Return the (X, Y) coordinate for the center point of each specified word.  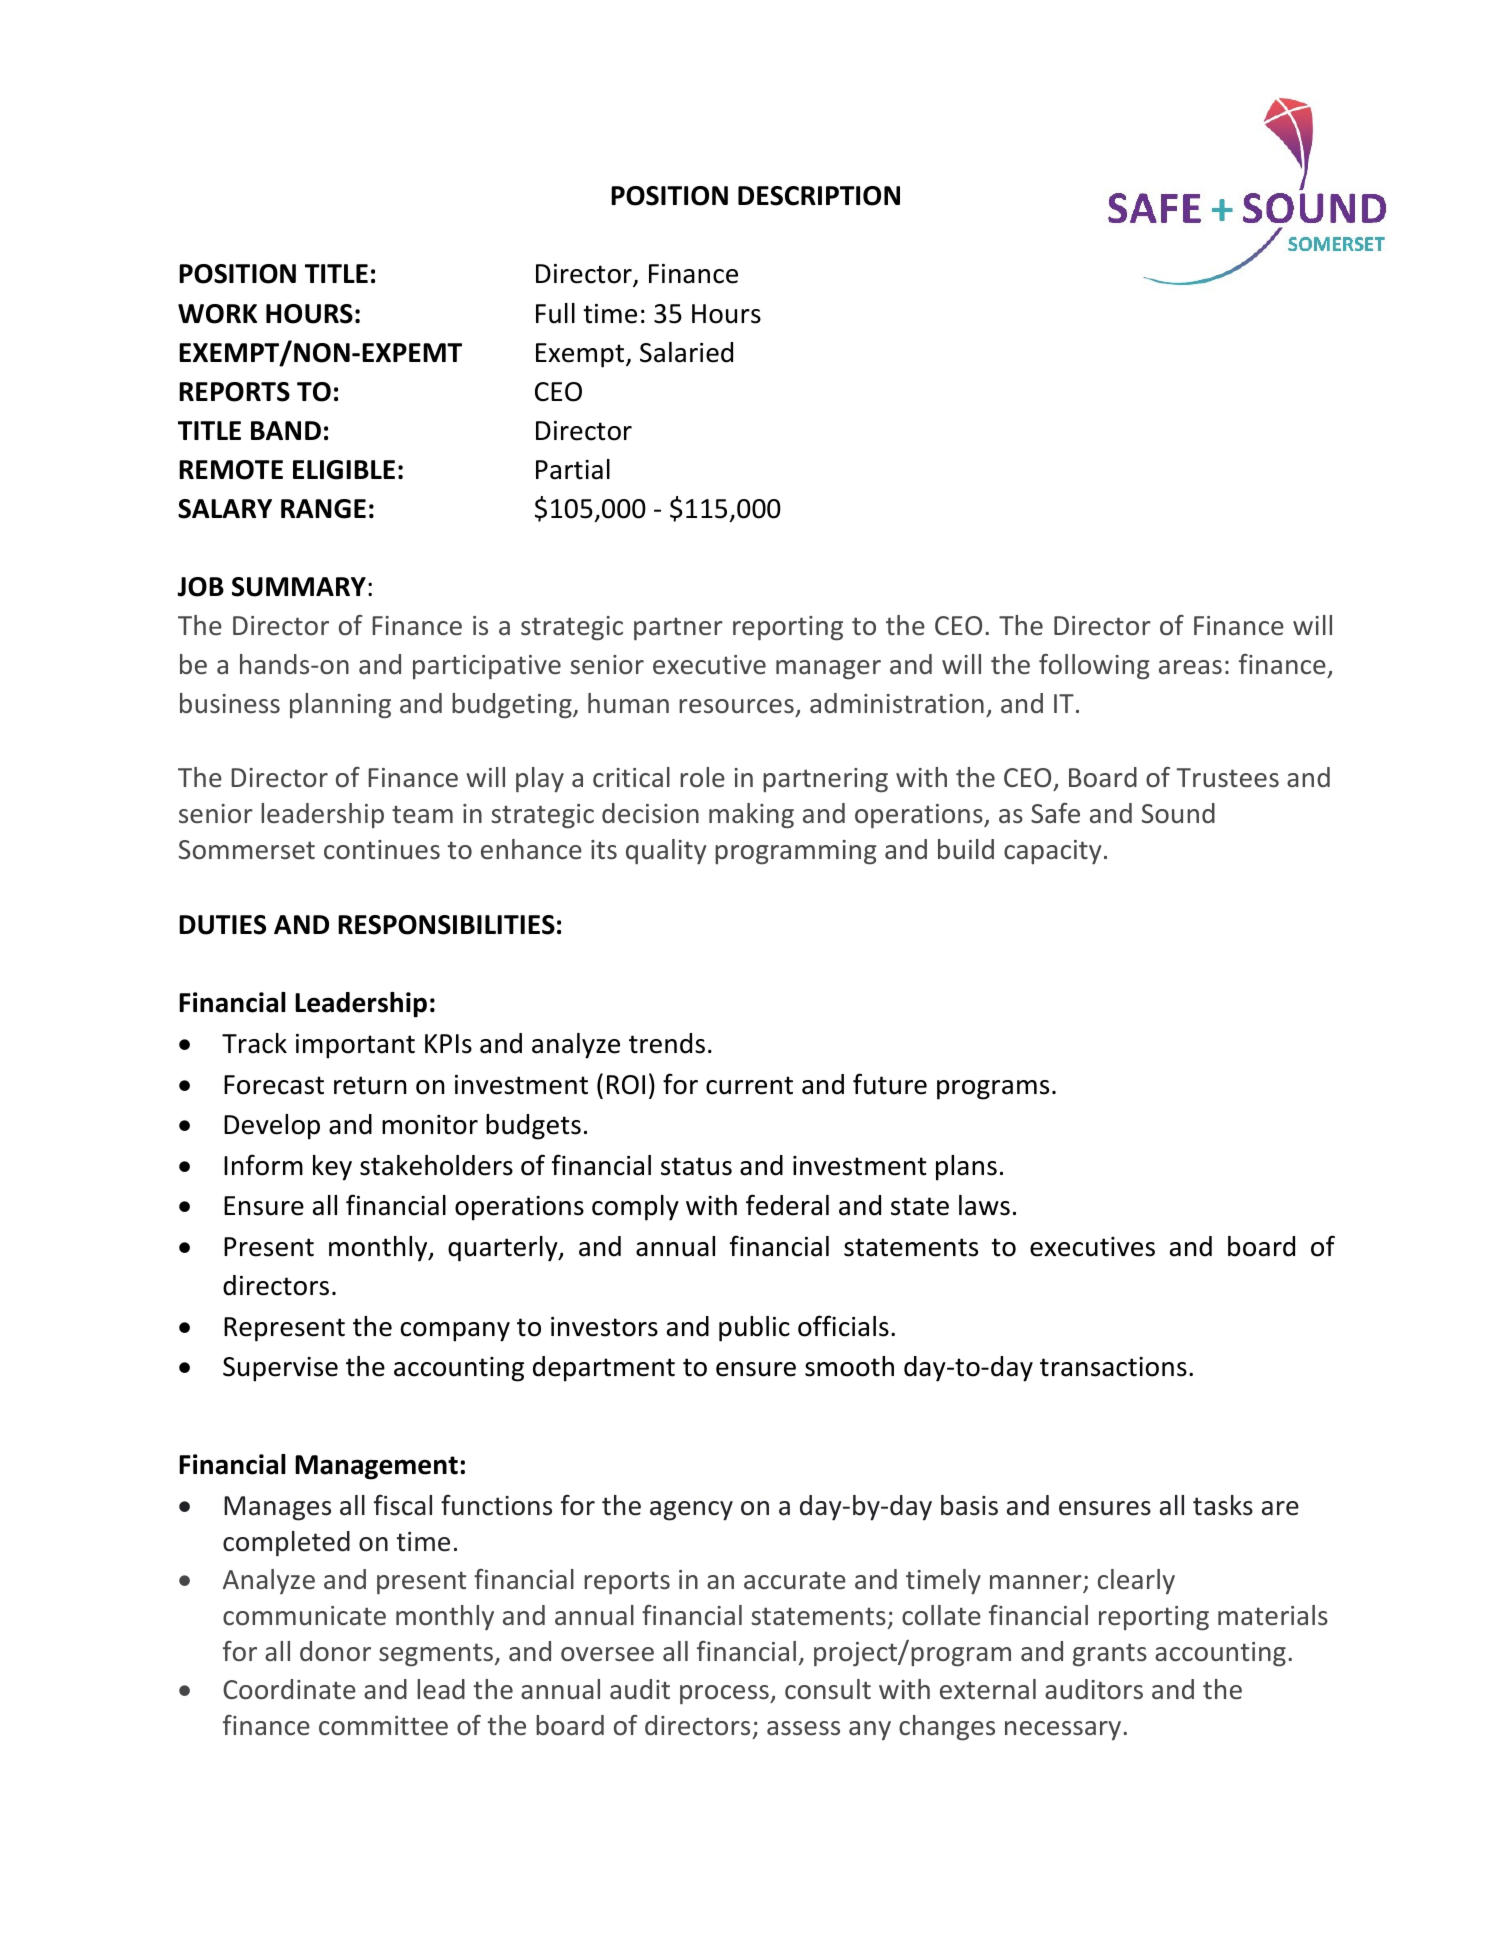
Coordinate (289, 1689)
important (355, 1046)
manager (828, 670)
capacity (1052, 852)
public (754, 1329)
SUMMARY (299, 587)
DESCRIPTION (819, 196)
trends (667, 1043)
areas (1190, 667)
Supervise (280, 1369)
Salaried (686, 352)
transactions (1113, 1367)
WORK (217, 314)
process (725, 1694)
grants (1110, 1655)
